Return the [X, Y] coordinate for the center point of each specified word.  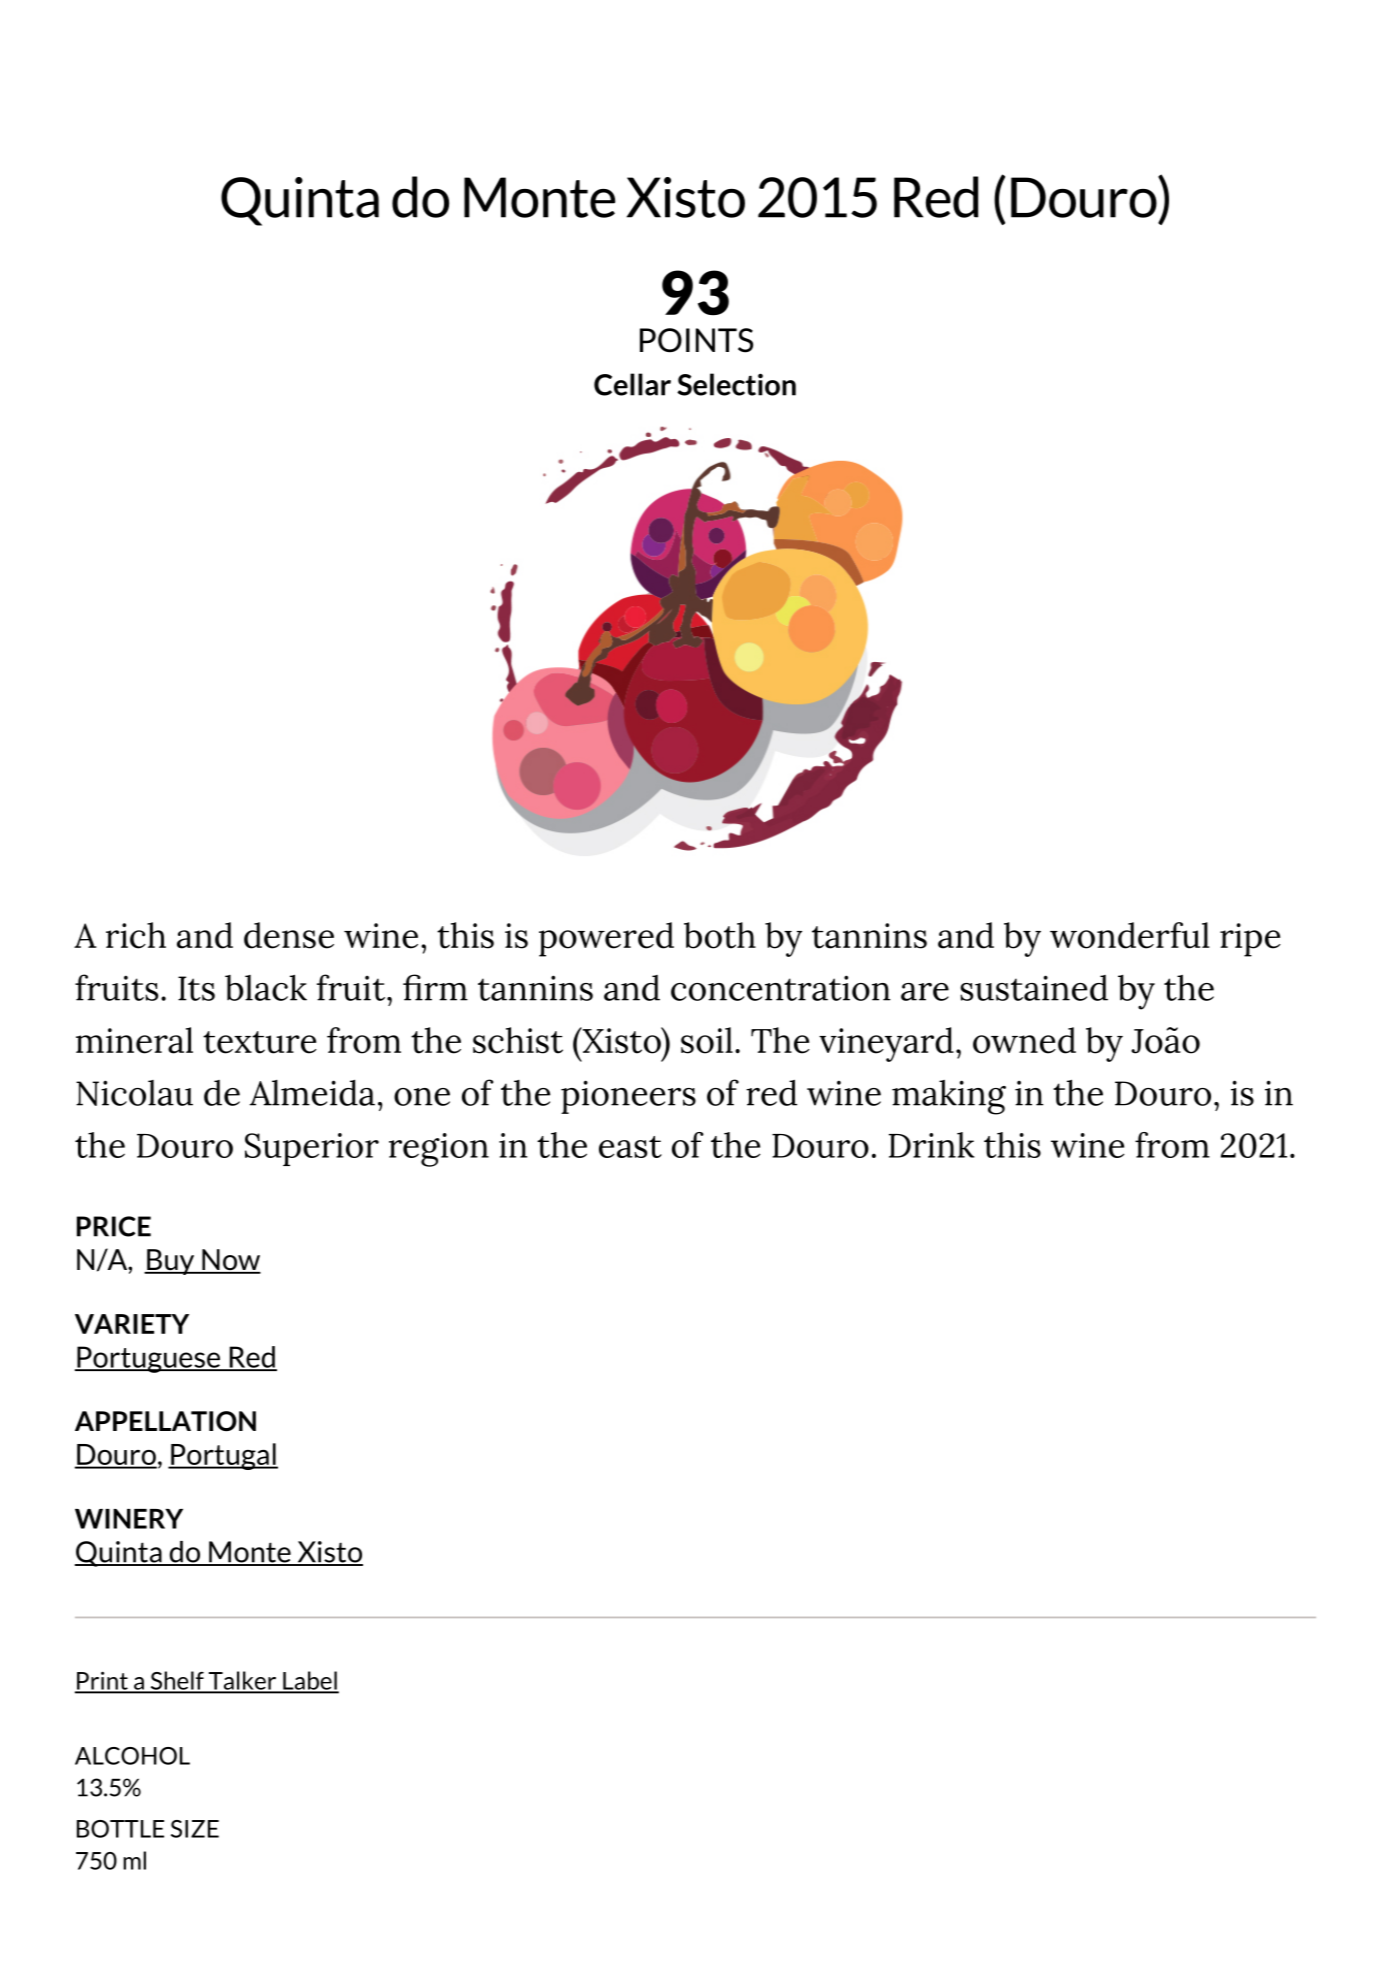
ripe [1250, 940]
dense [289, 935]
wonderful [1130, 935]
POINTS [696, 340]
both [720, 935]
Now [230, 1261]
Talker [242, 1681]
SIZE [195, 1829]
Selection [736, 384]
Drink [932, 1145]
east [630, 1147]
